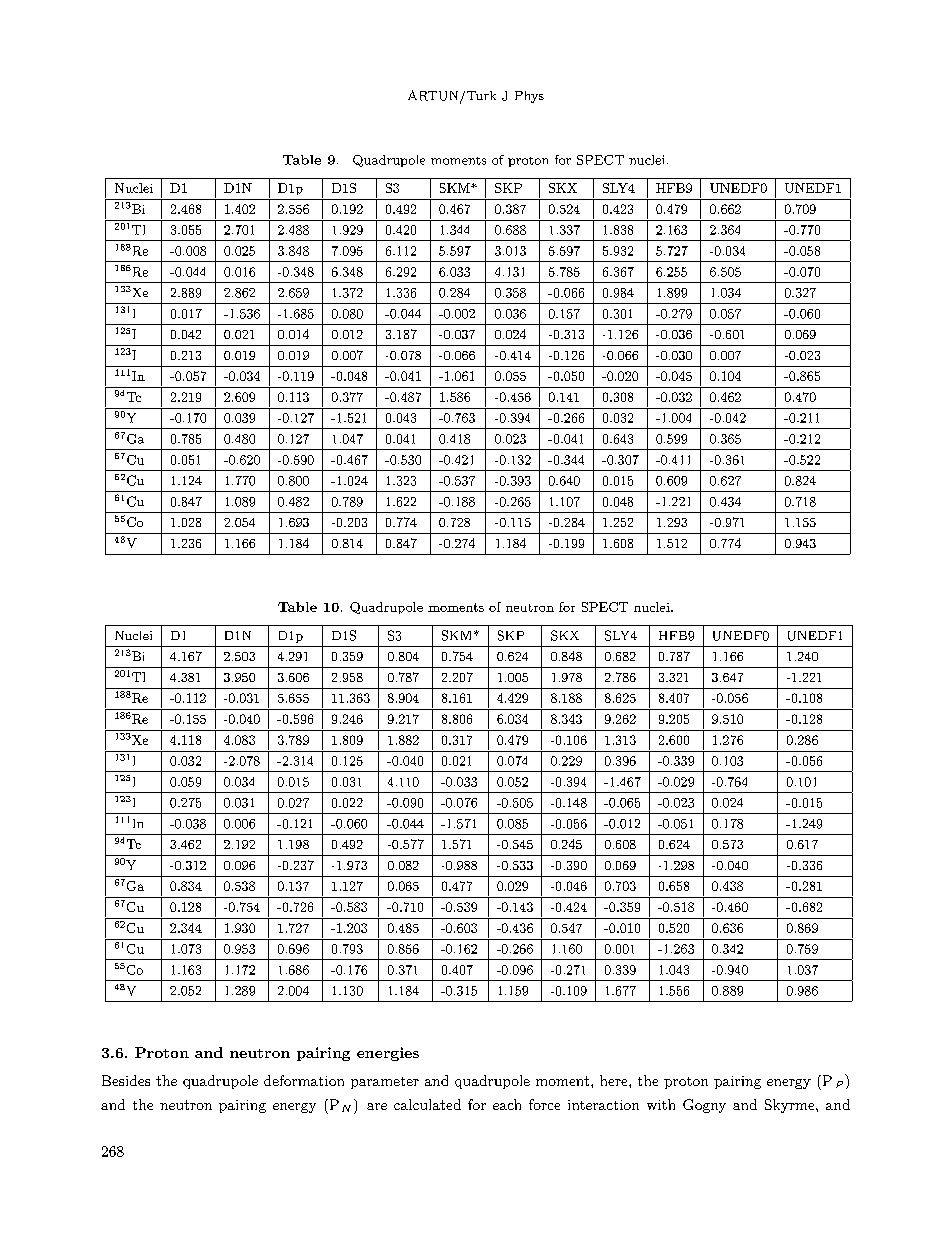 This page has height=1233, width=952. What do you see at coordinates (603, 1105) in the page?
I see `interaction` at bounding box center [603, 1105].
